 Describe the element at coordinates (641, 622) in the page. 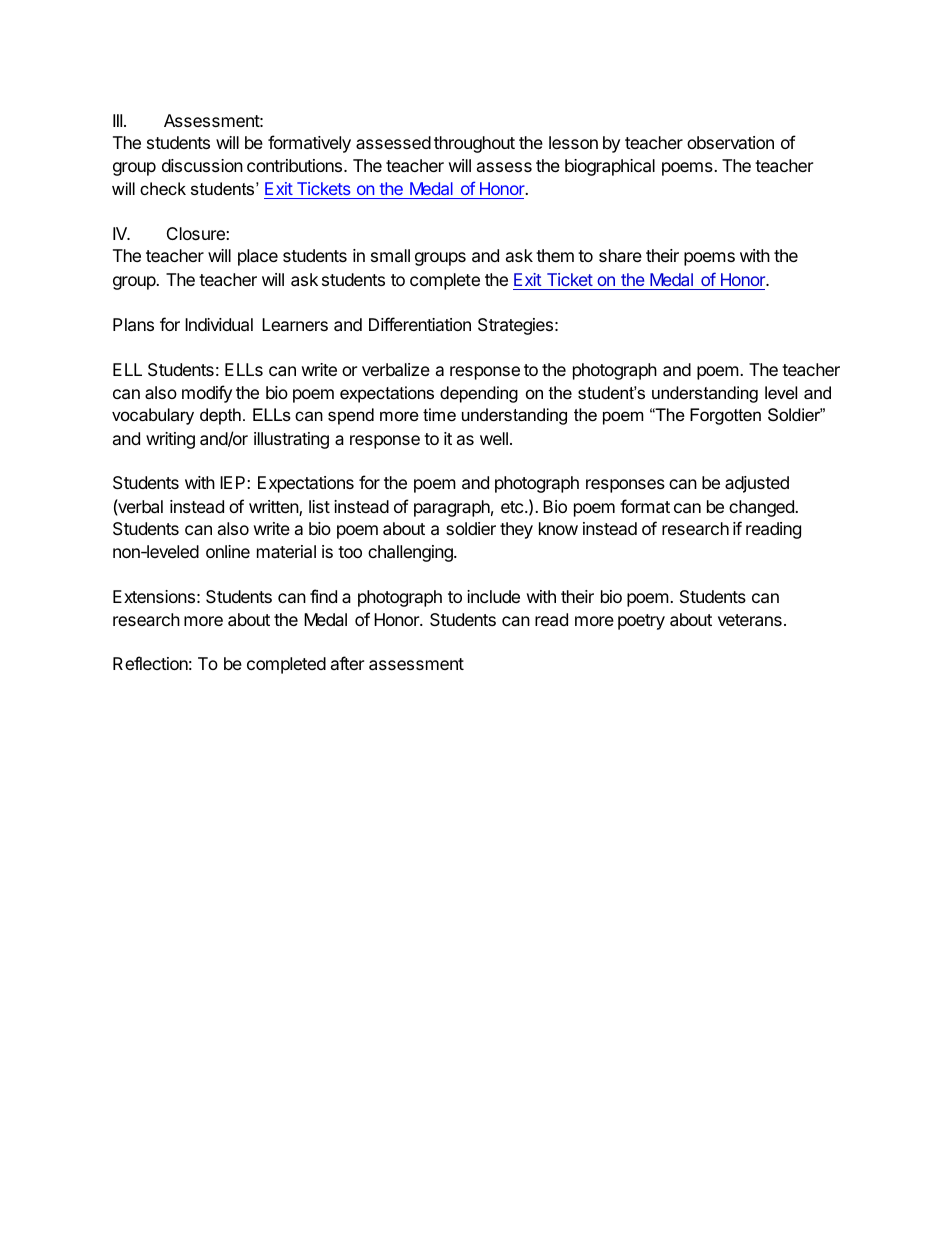

I see `poetry` at that location.
